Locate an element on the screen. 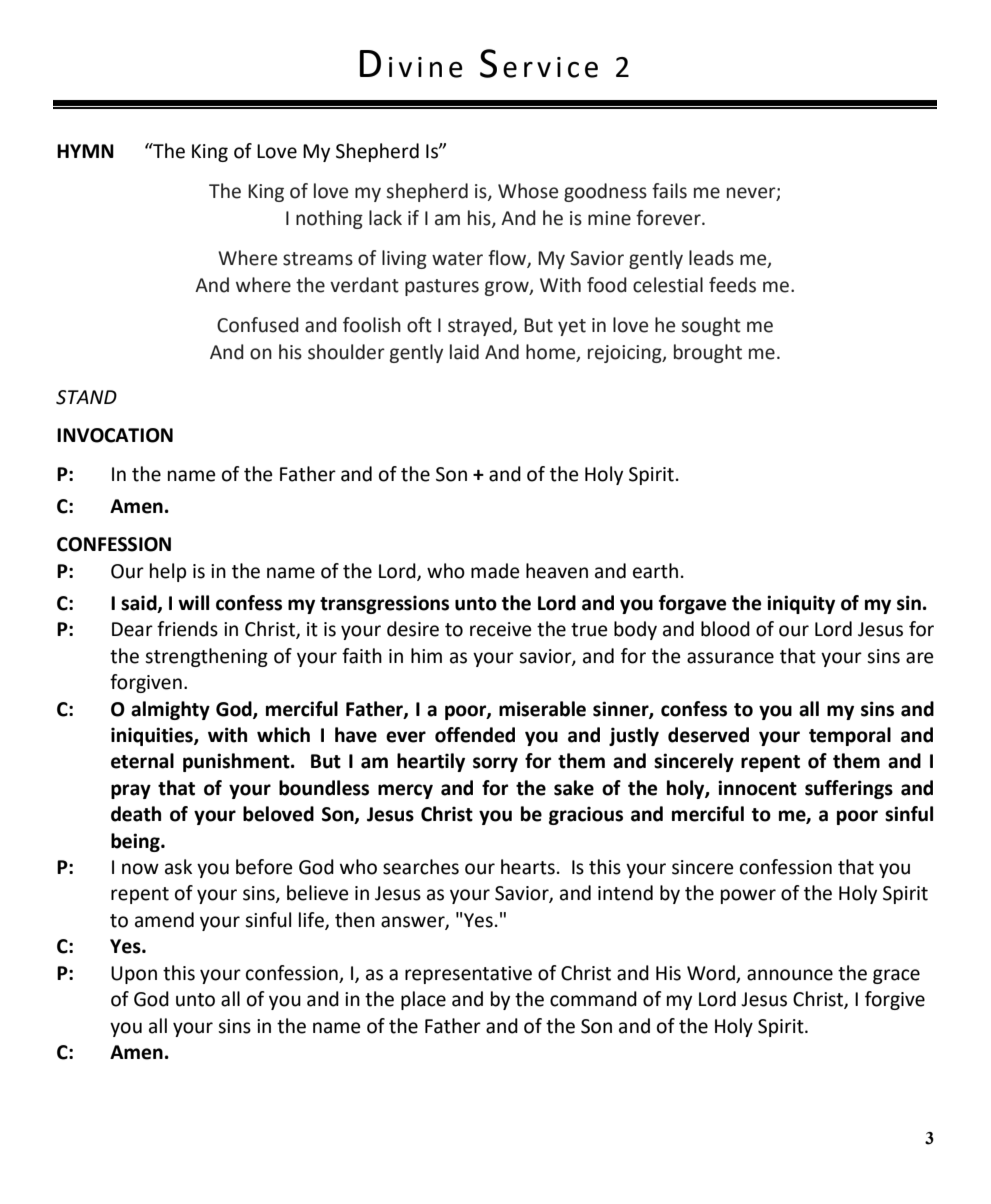  Whose is located at coordinates (528, 191).
